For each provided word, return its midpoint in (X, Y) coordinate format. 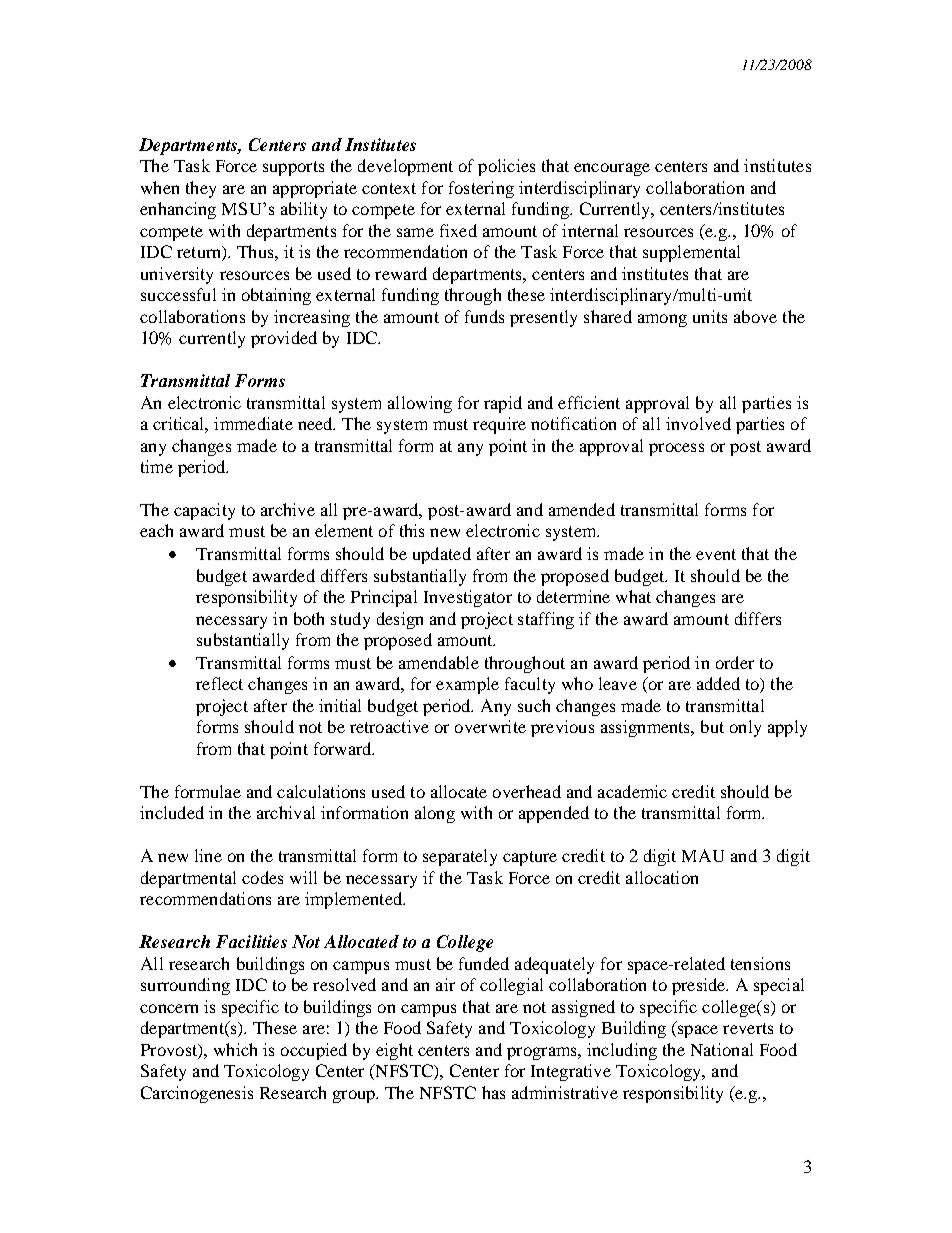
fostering (481, 189)
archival (286, 812)
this (412, 530)
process (676, 449)
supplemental (691, 253)
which (235, 1049)
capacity (204, 511)
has (493, 1092)
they (201, 189)
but (712, 726)
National (722, 1049)
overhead (527, 791)
